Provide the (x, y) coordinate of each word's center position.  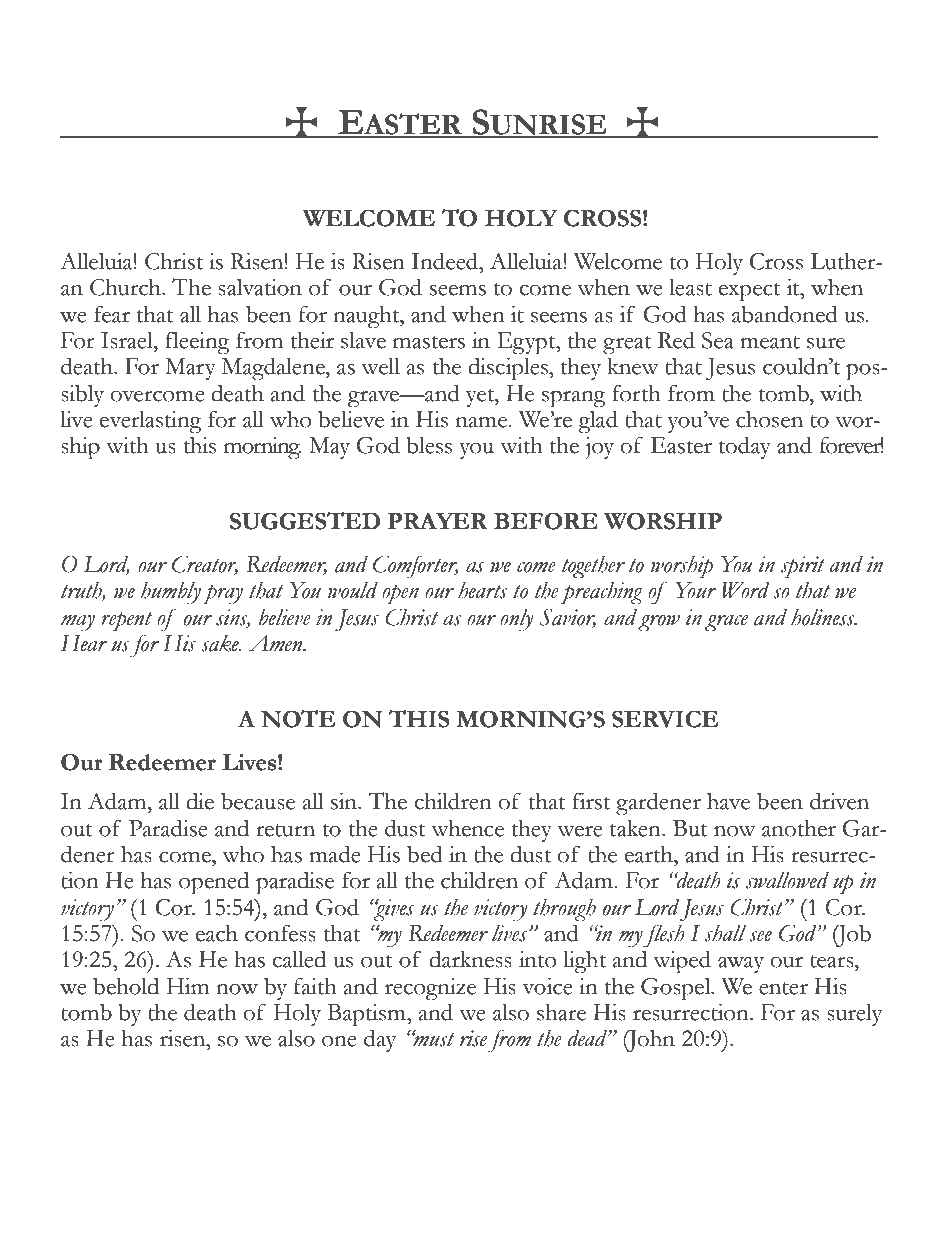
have (728, 801)
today (745, 447)
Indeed (446, 261)
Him (188, 985)
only (516, 620)
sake (221, 643)
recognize (430, 989)
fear (112, 314)
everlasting (150, 422)
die (200, 801)
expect (750, 292)
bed (425, 854)
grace (726, 623)
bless (429, 445)
